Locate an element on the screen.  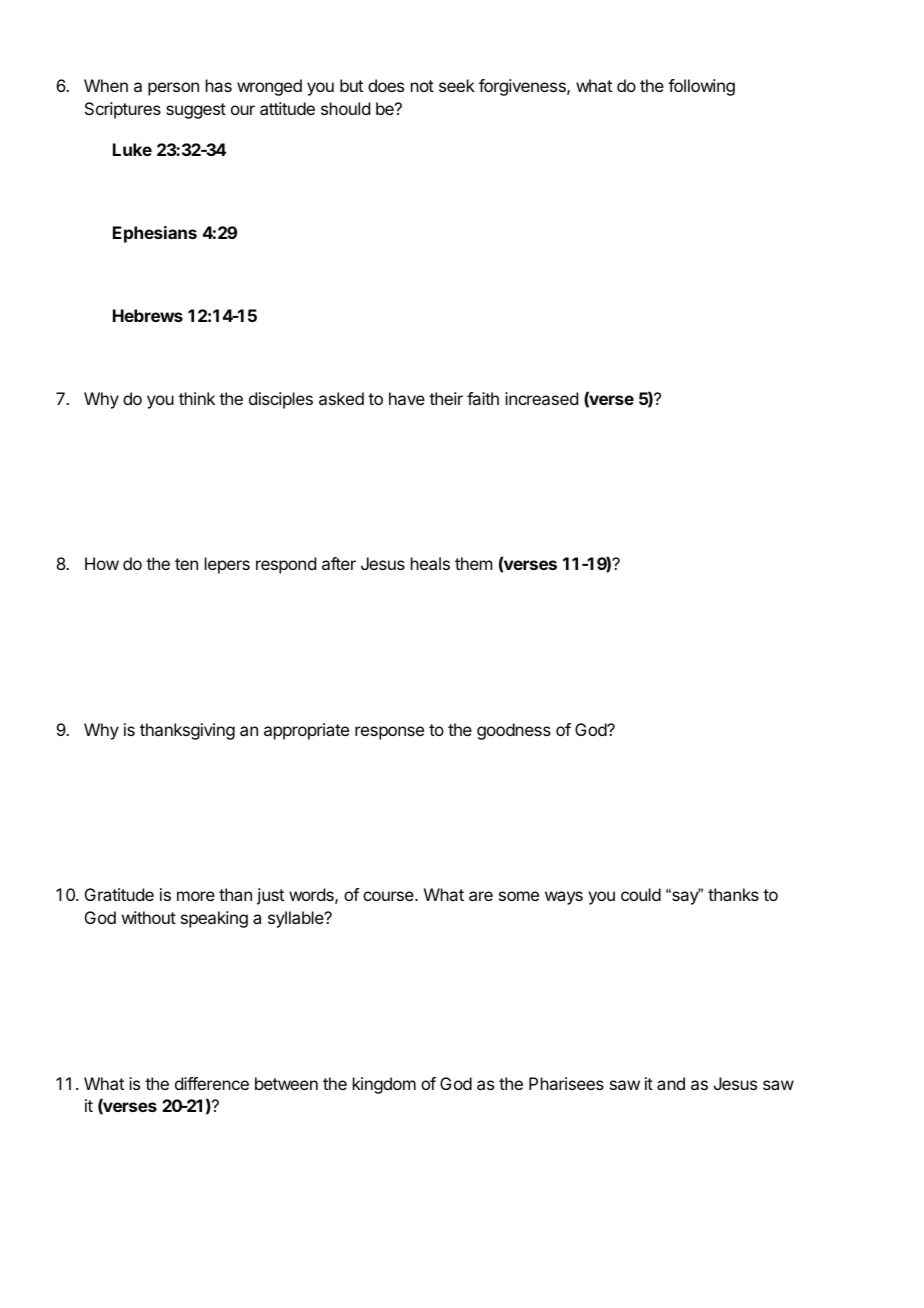
suggest is located at coordinates (196, 111).
